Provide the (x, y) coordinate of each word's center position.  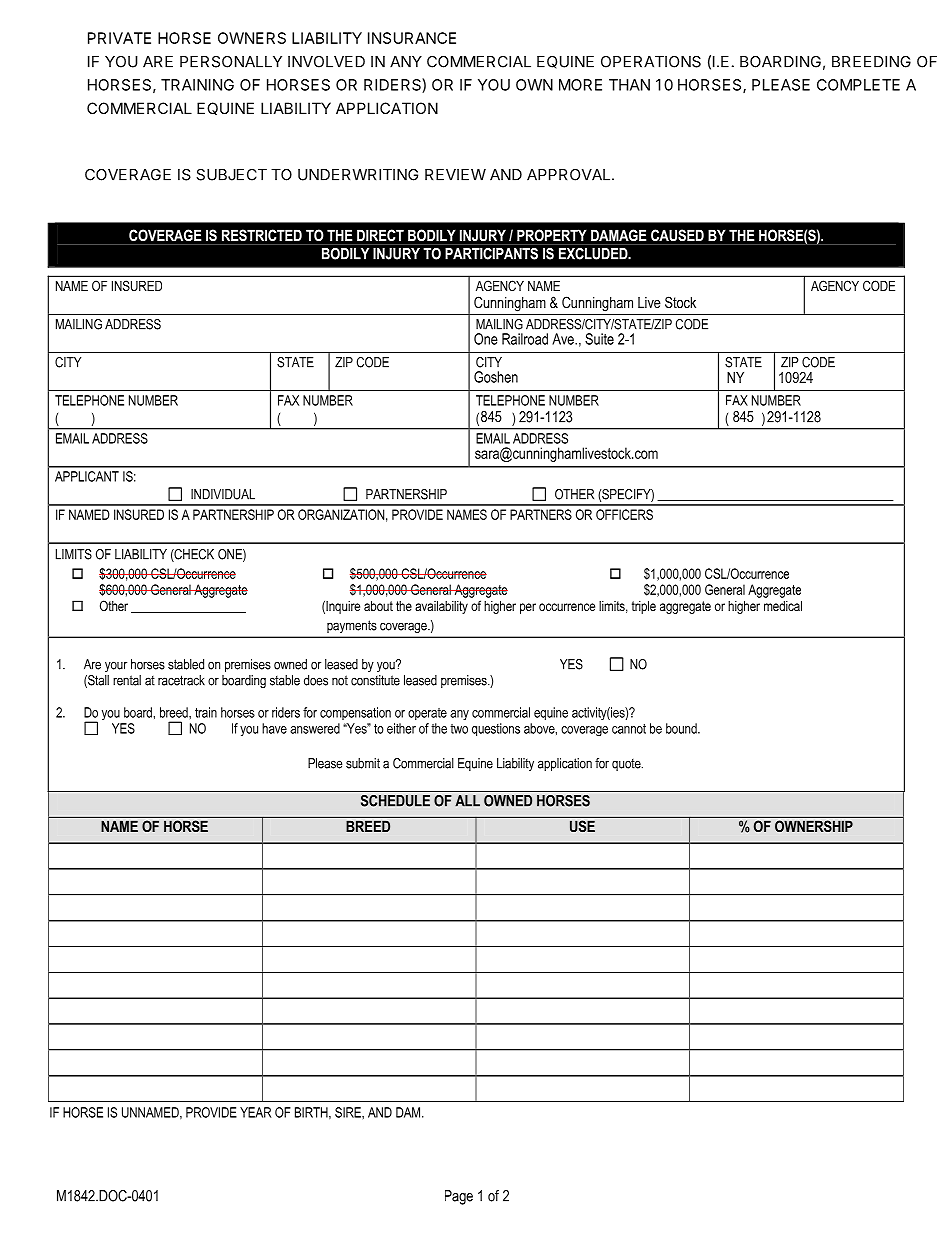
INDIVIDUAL (223, 494)
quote (627, 765)
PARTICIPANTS (491, 254)
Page (459, 1197)
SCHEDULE (395, 801)
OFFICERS (624, 514)
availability (441, 607)
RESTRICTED (262, 235)
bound (682, 728)
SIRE (349, 1112)
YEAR (255, 1112)
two (459, 729)
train (206, 712)
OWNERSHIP (814, 826)
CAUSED (677, 235)
